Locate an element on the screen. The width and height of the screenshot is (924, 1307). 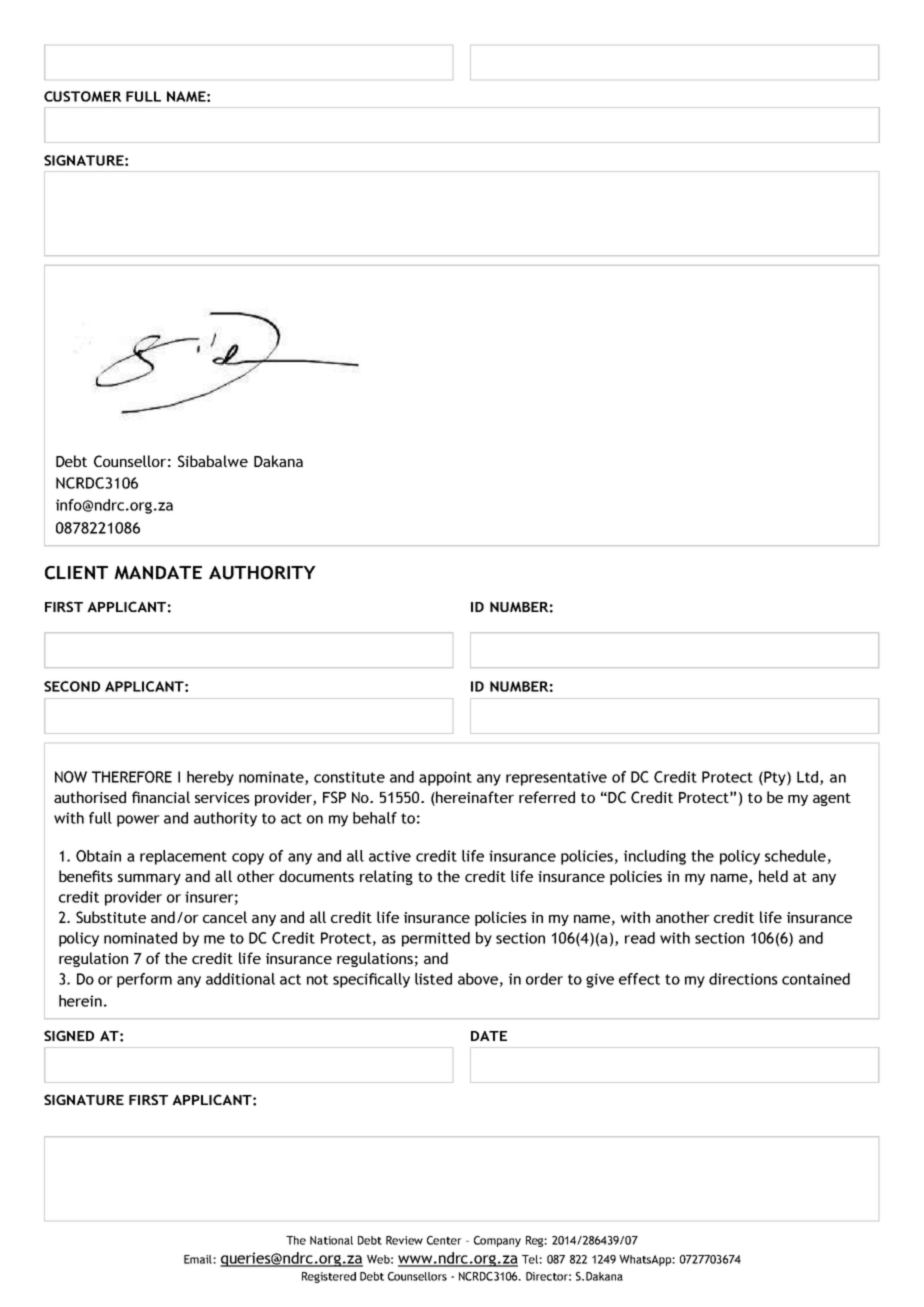
held is located at coordinates (773, 876).
